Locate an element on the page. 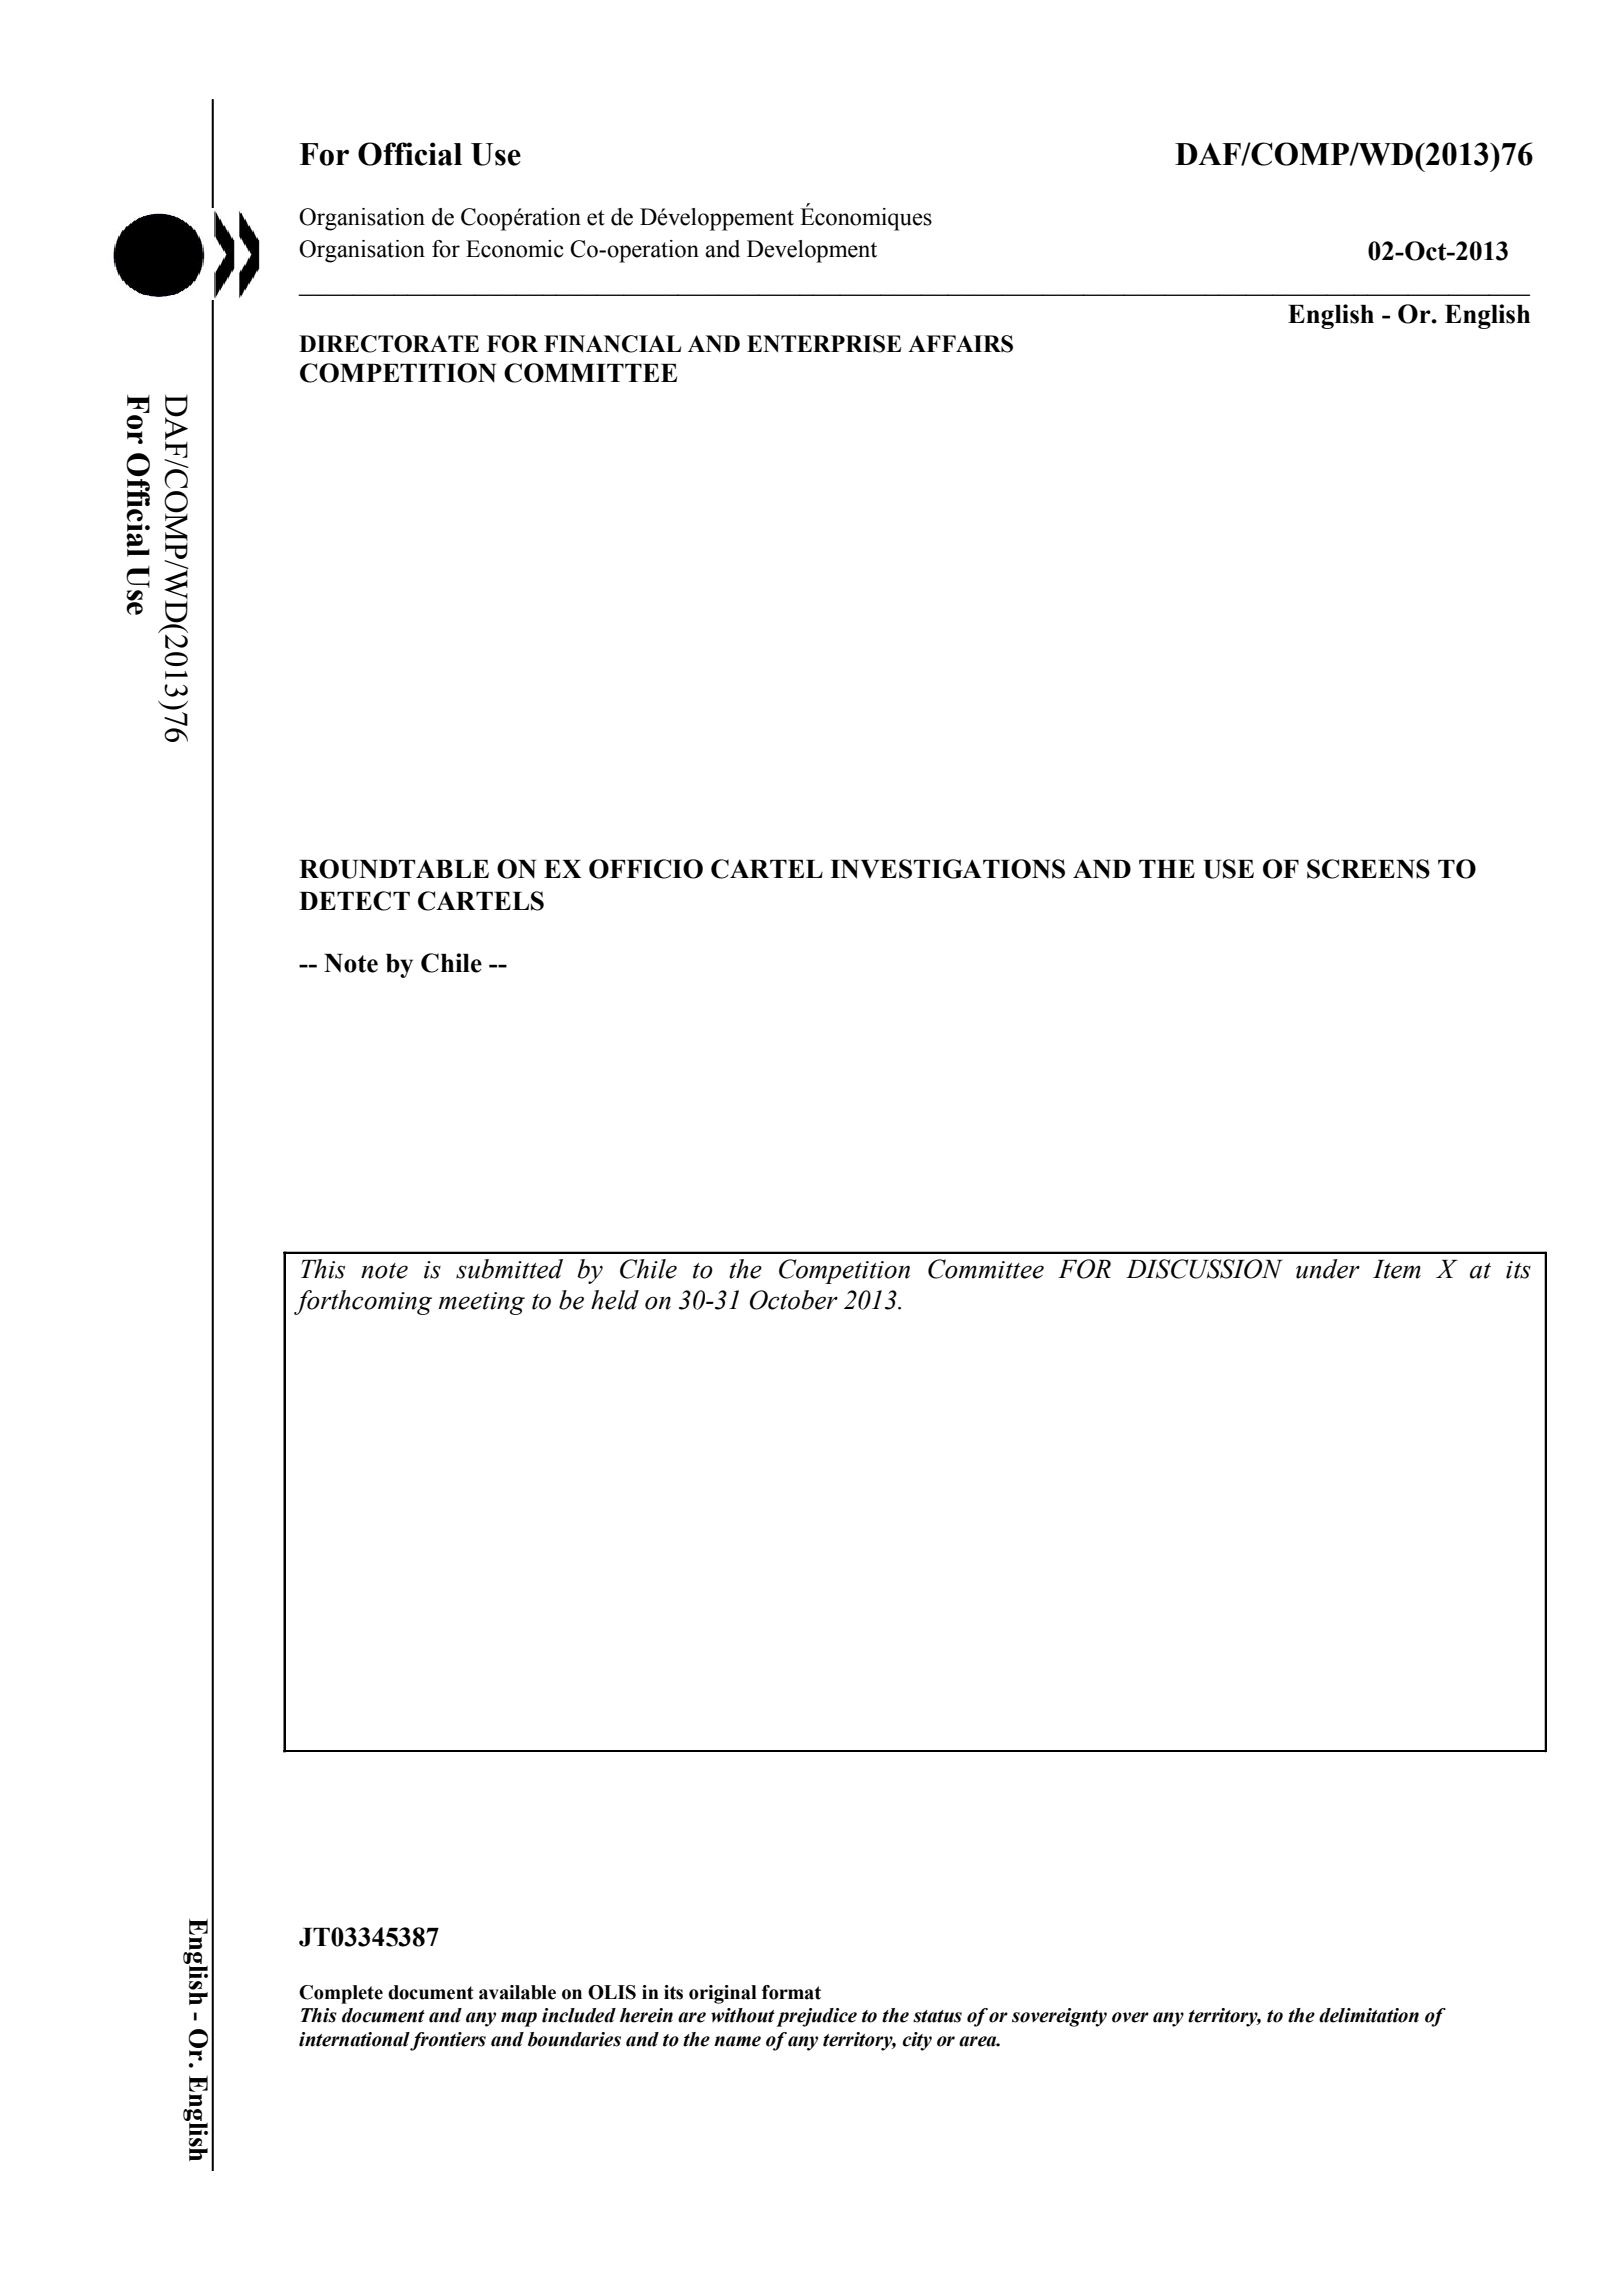 The width and height of the page is (1613, 2283). SCREENS is located at coordinates (1368, 869).
